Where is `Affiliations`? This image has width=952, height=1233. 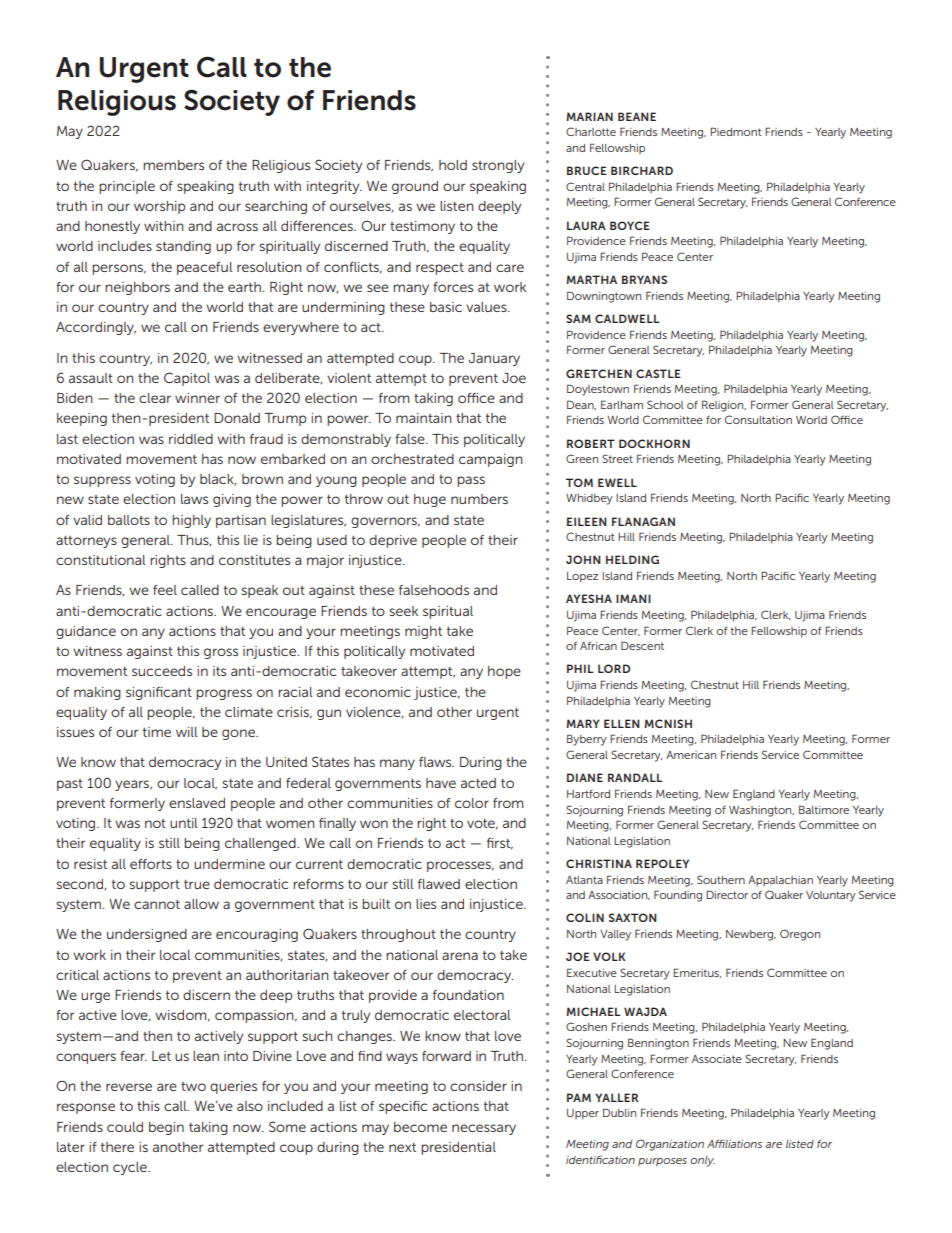
Affiliations is located at coordinates (734, 1143).
